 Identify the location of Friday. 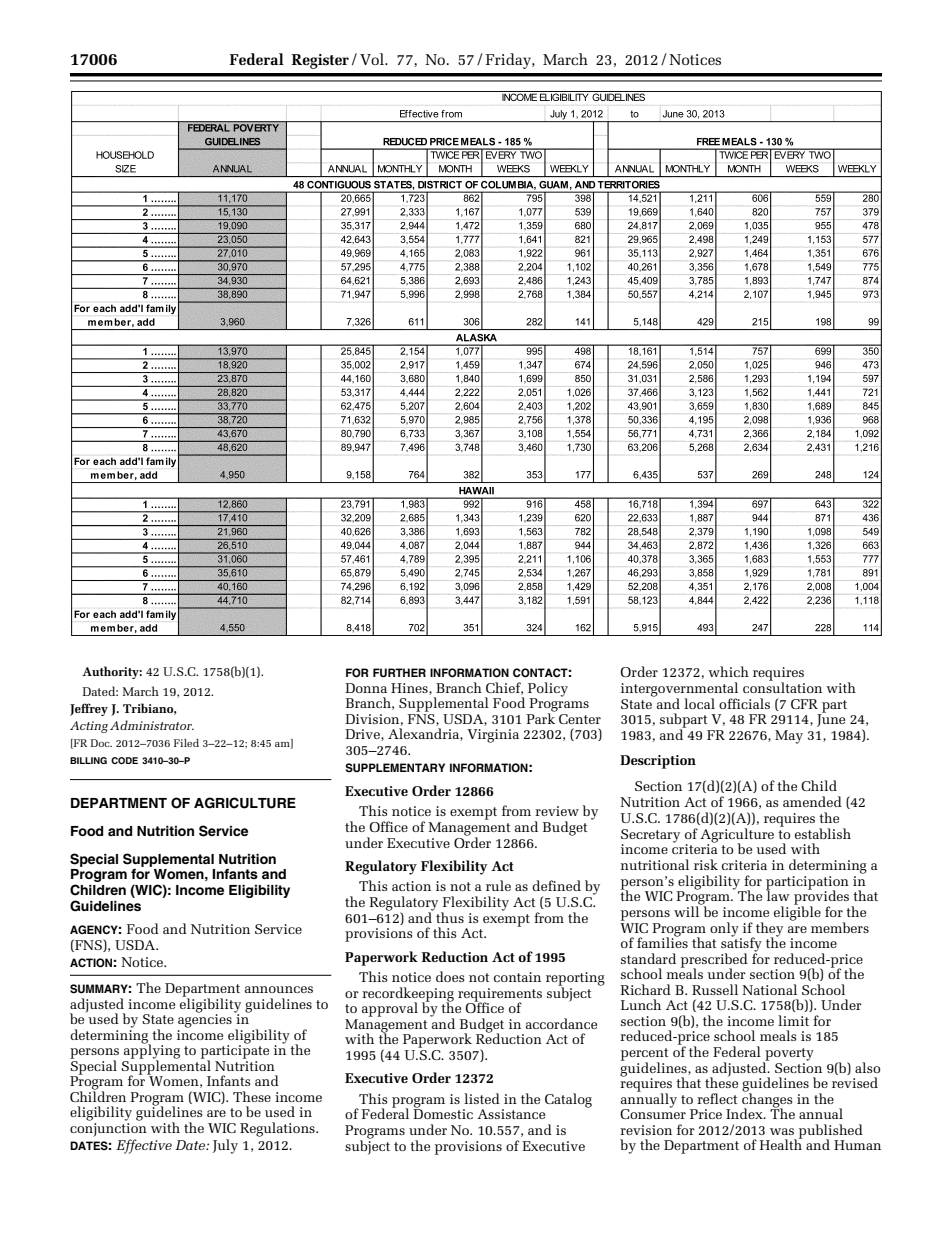
(509, 61).
